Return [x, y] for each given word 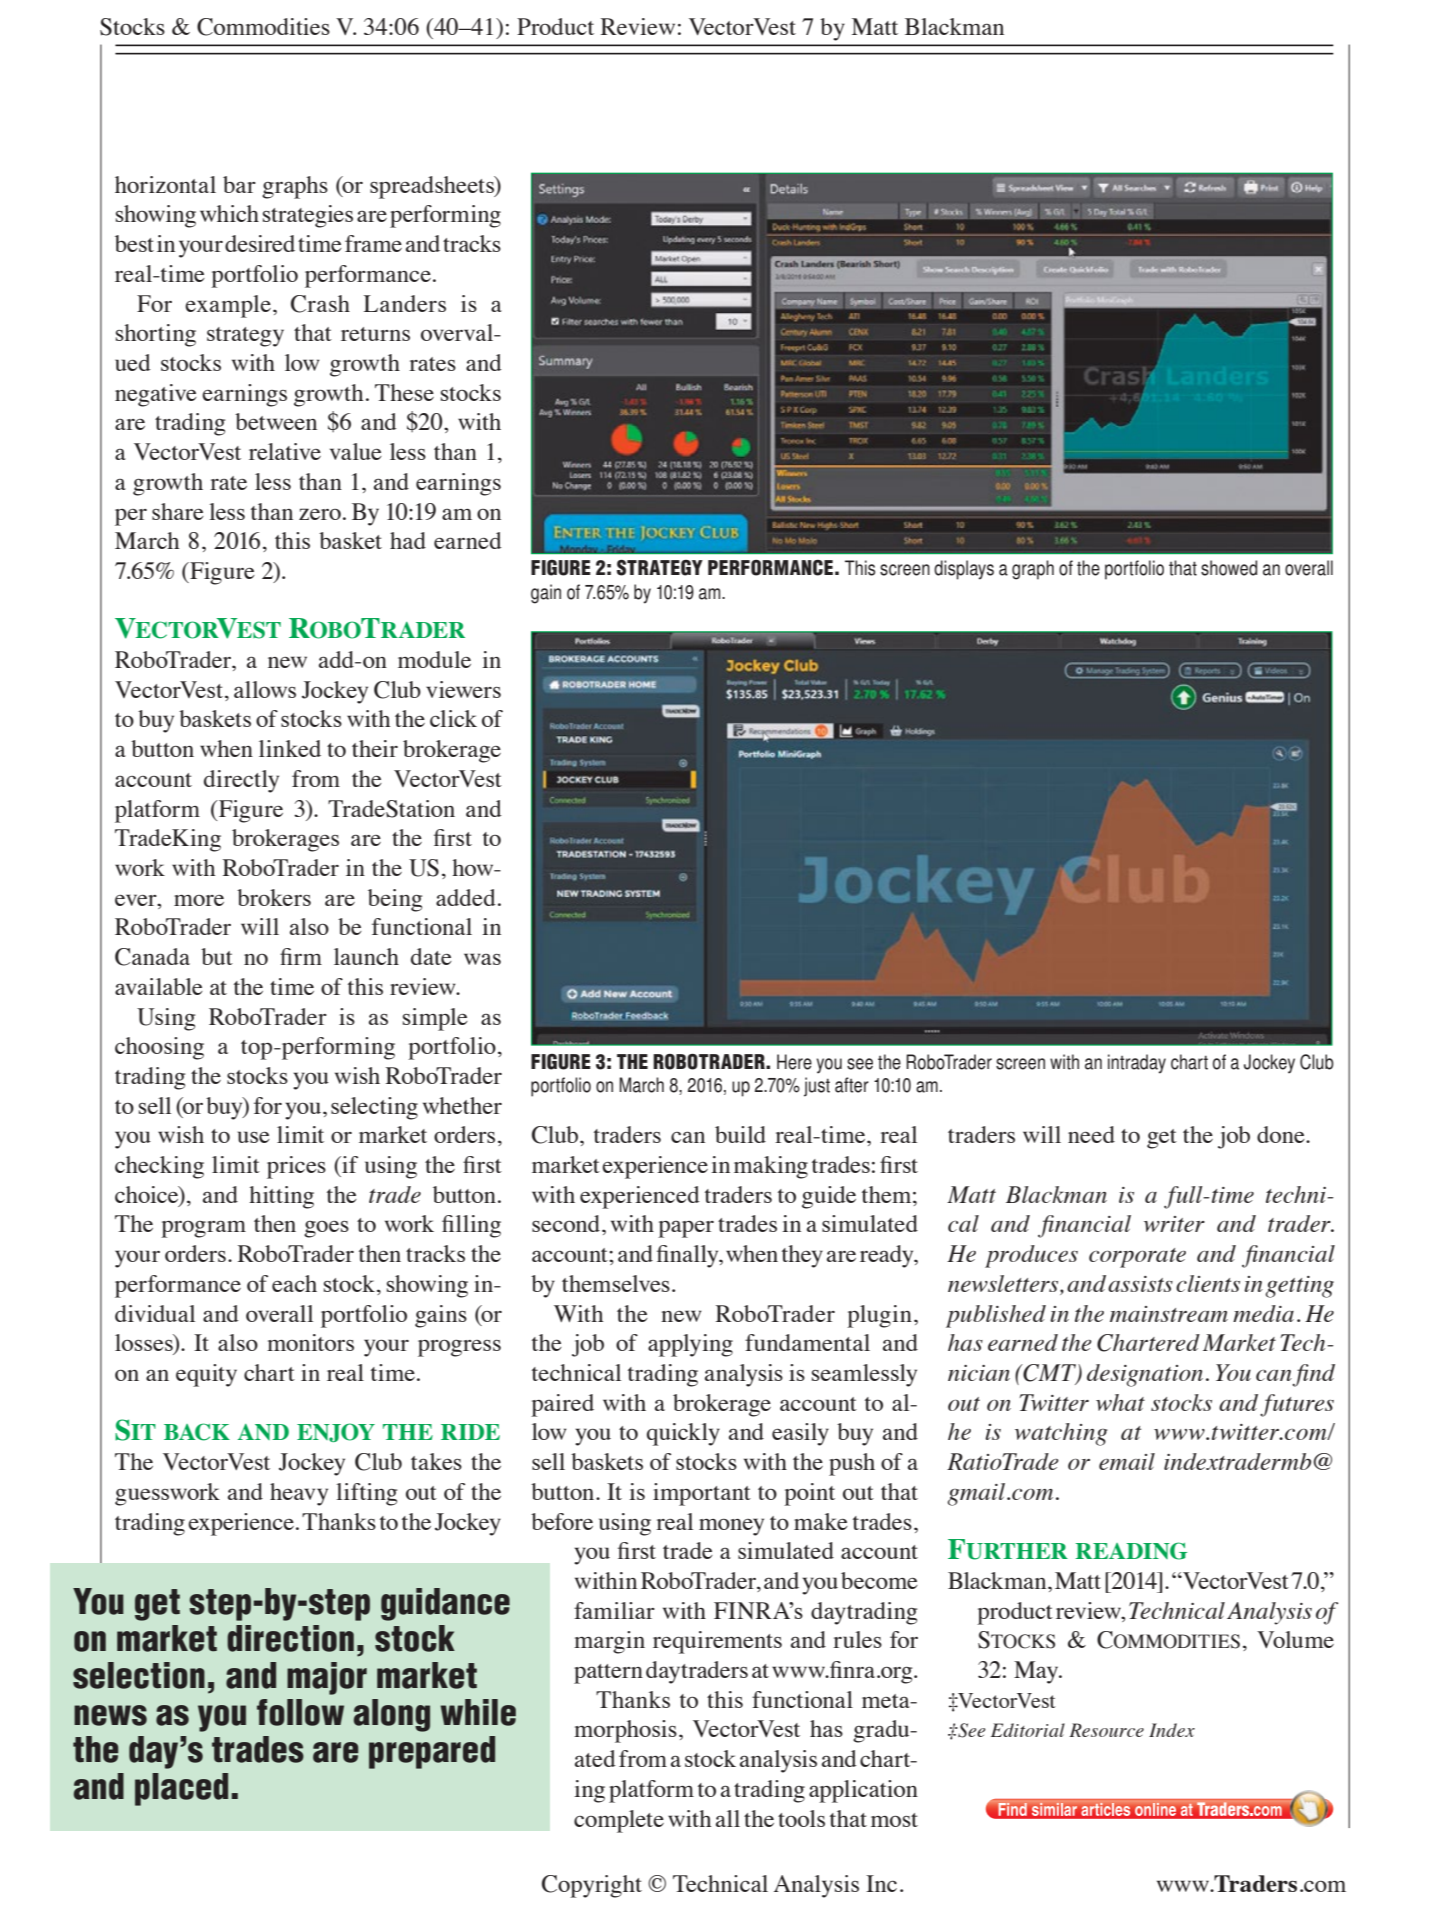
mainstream [1169, 1314]
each [294, 1283]
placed [181, 1789]
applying [690, 1345]
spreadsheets [433, 187]
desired [260, 243]
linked [290, 748]
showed [1229, 568]
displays [964, 570]
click [453, 718]
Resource [1106, 1730]
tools [801, 1818]
